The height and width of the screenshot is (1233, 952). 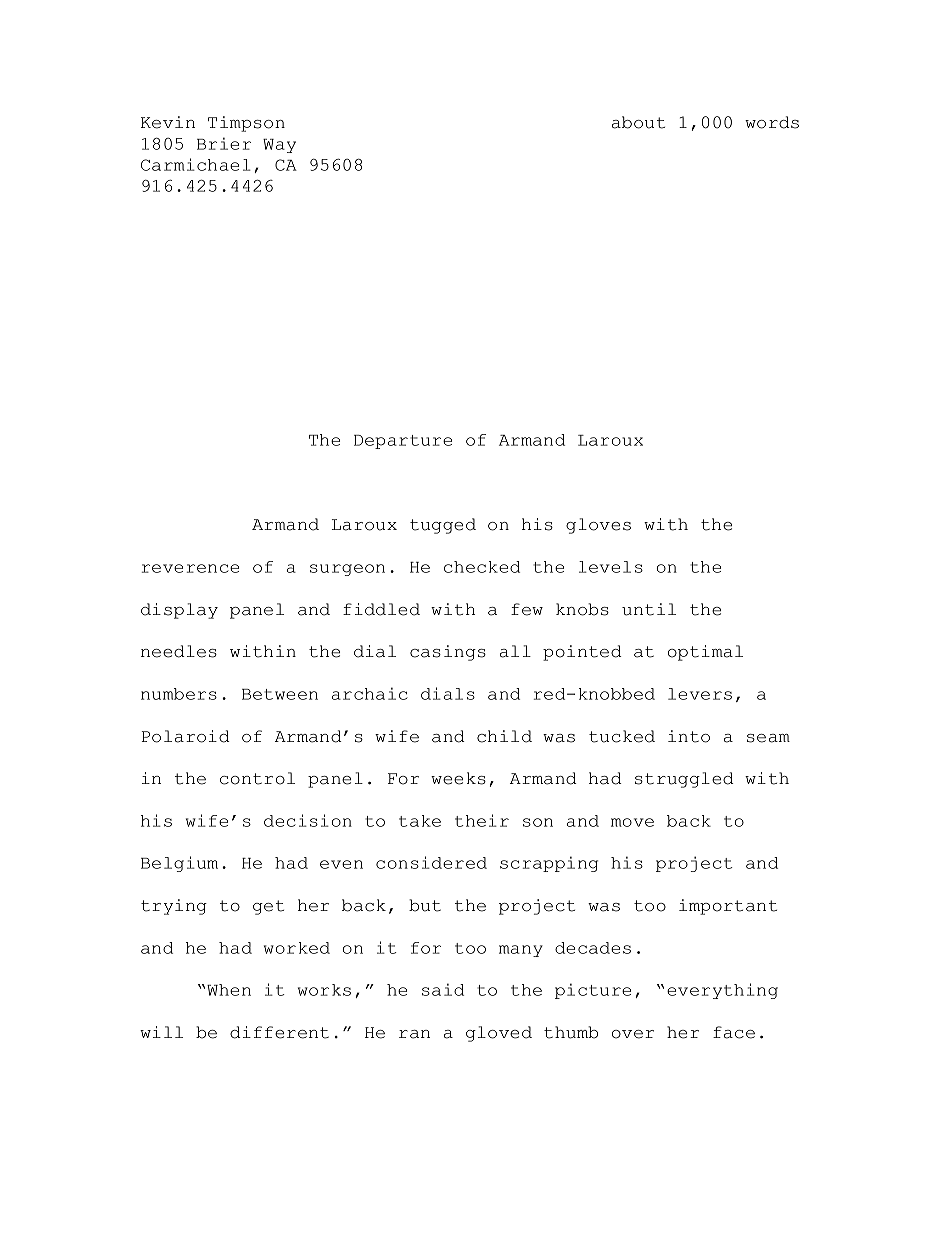 What do you see at coordinates (443, 526) in the screenshot?
I see `tugged` at bounding box center [443, 526].
